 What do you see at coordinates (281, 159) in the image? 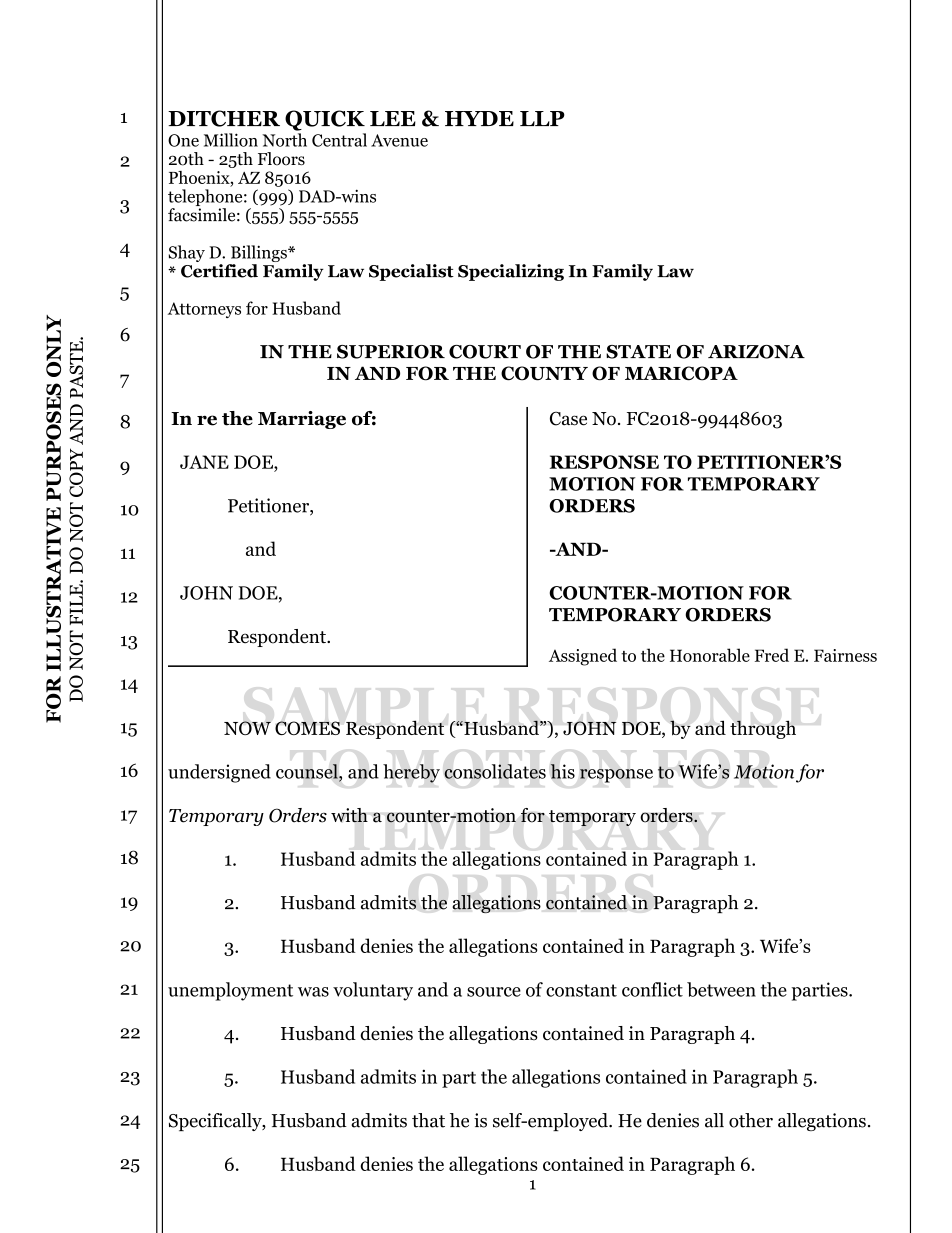
I see `Floors` at bounding box center [281, 159].
